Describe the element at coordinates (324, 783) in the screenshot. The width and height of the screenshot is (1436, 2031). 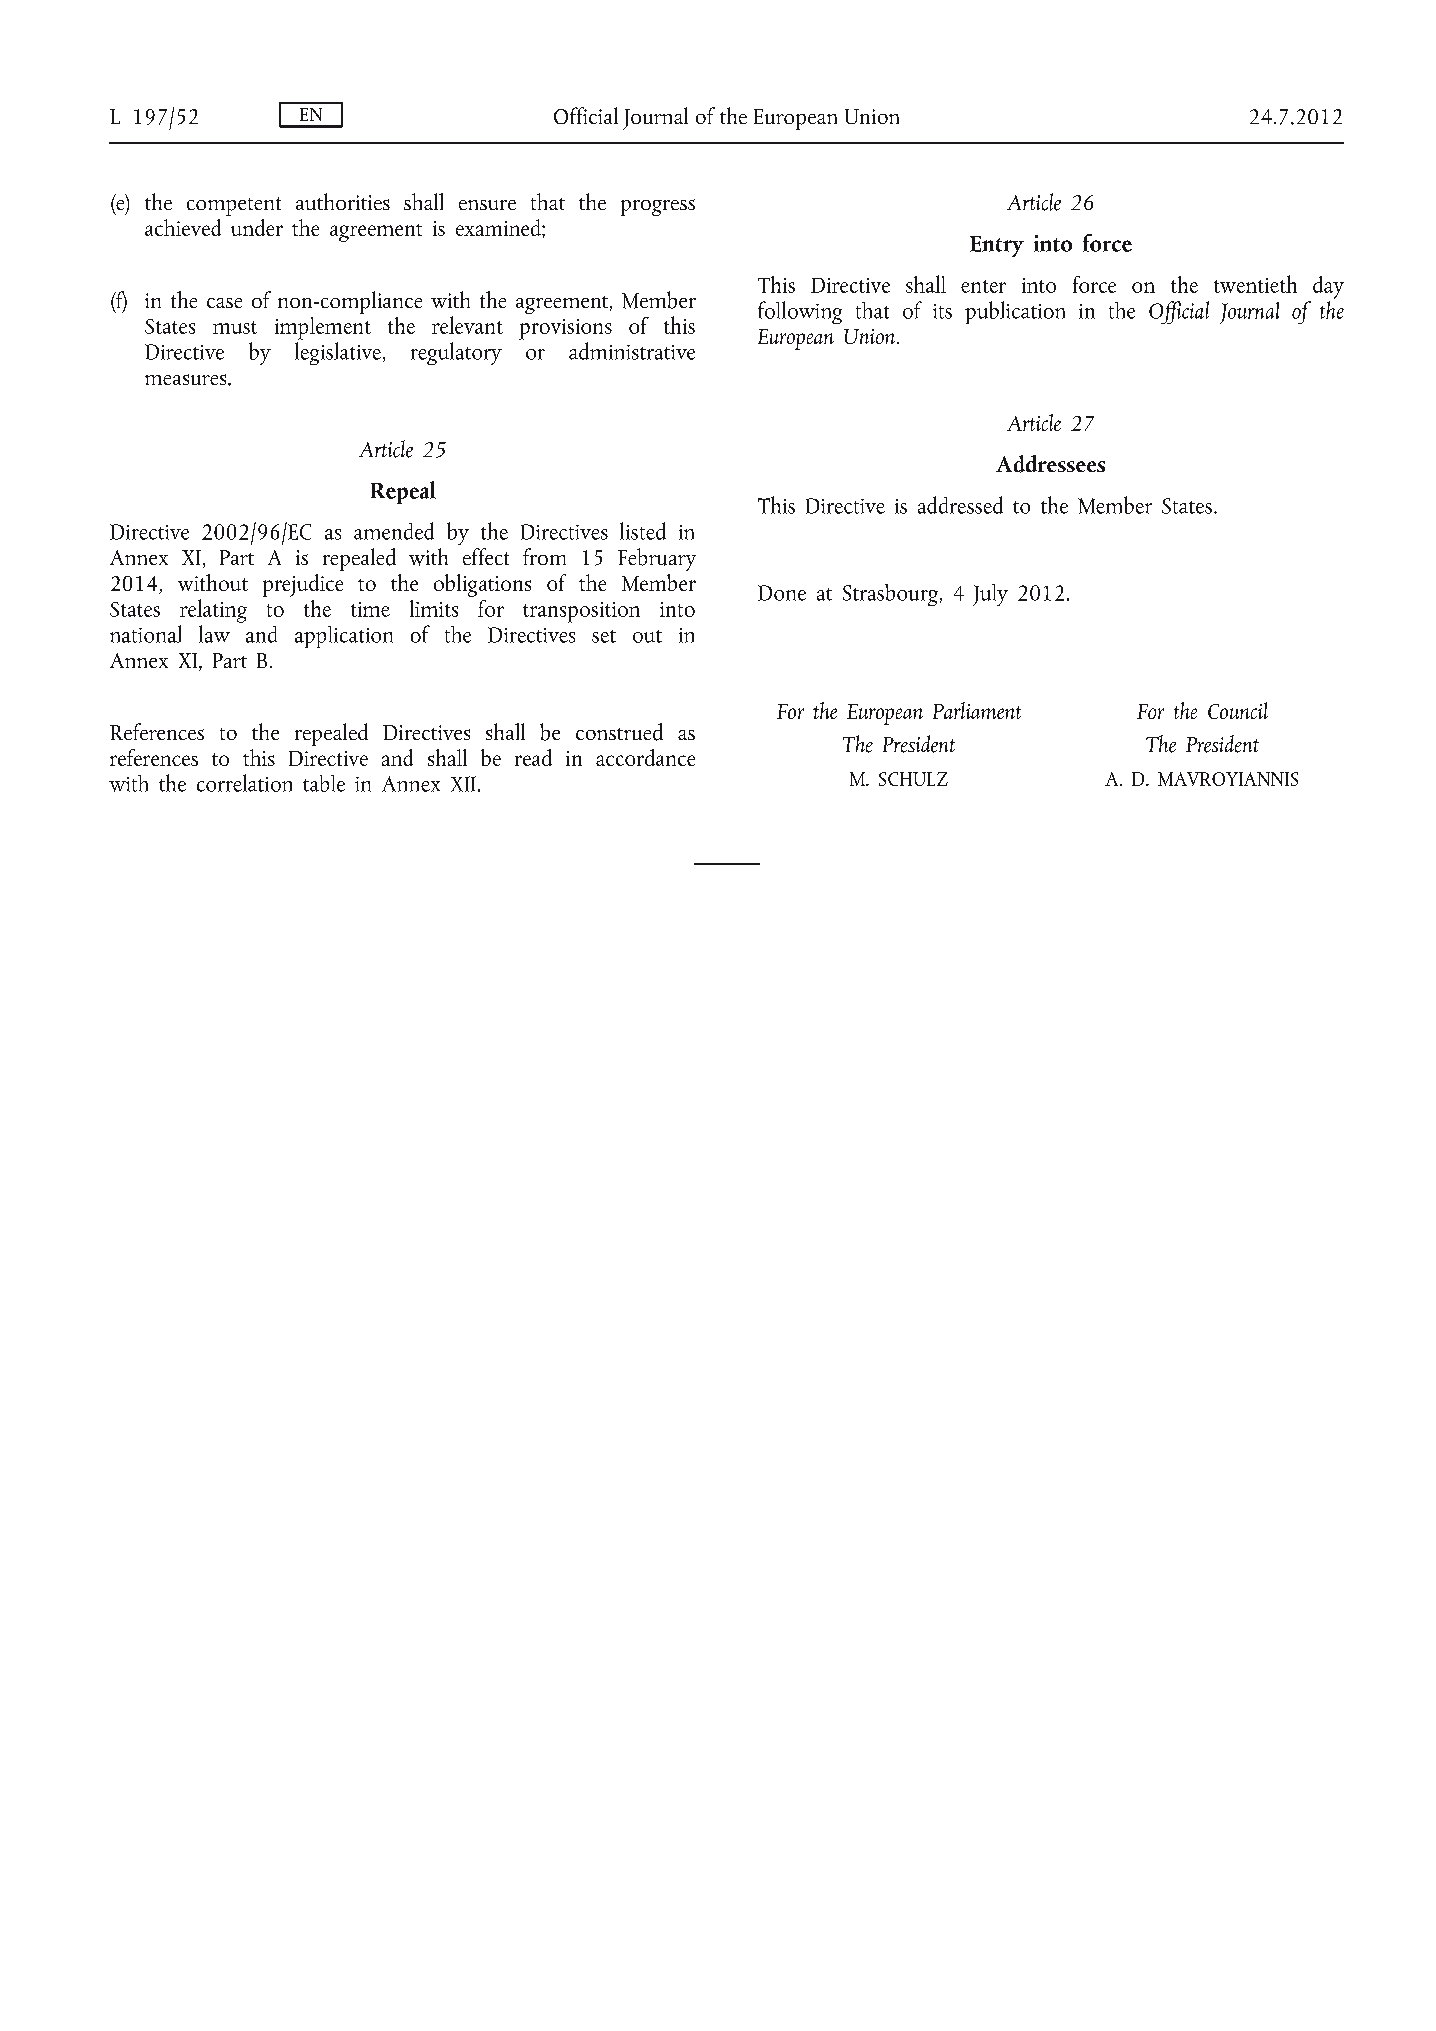
I see `table` at that location.
